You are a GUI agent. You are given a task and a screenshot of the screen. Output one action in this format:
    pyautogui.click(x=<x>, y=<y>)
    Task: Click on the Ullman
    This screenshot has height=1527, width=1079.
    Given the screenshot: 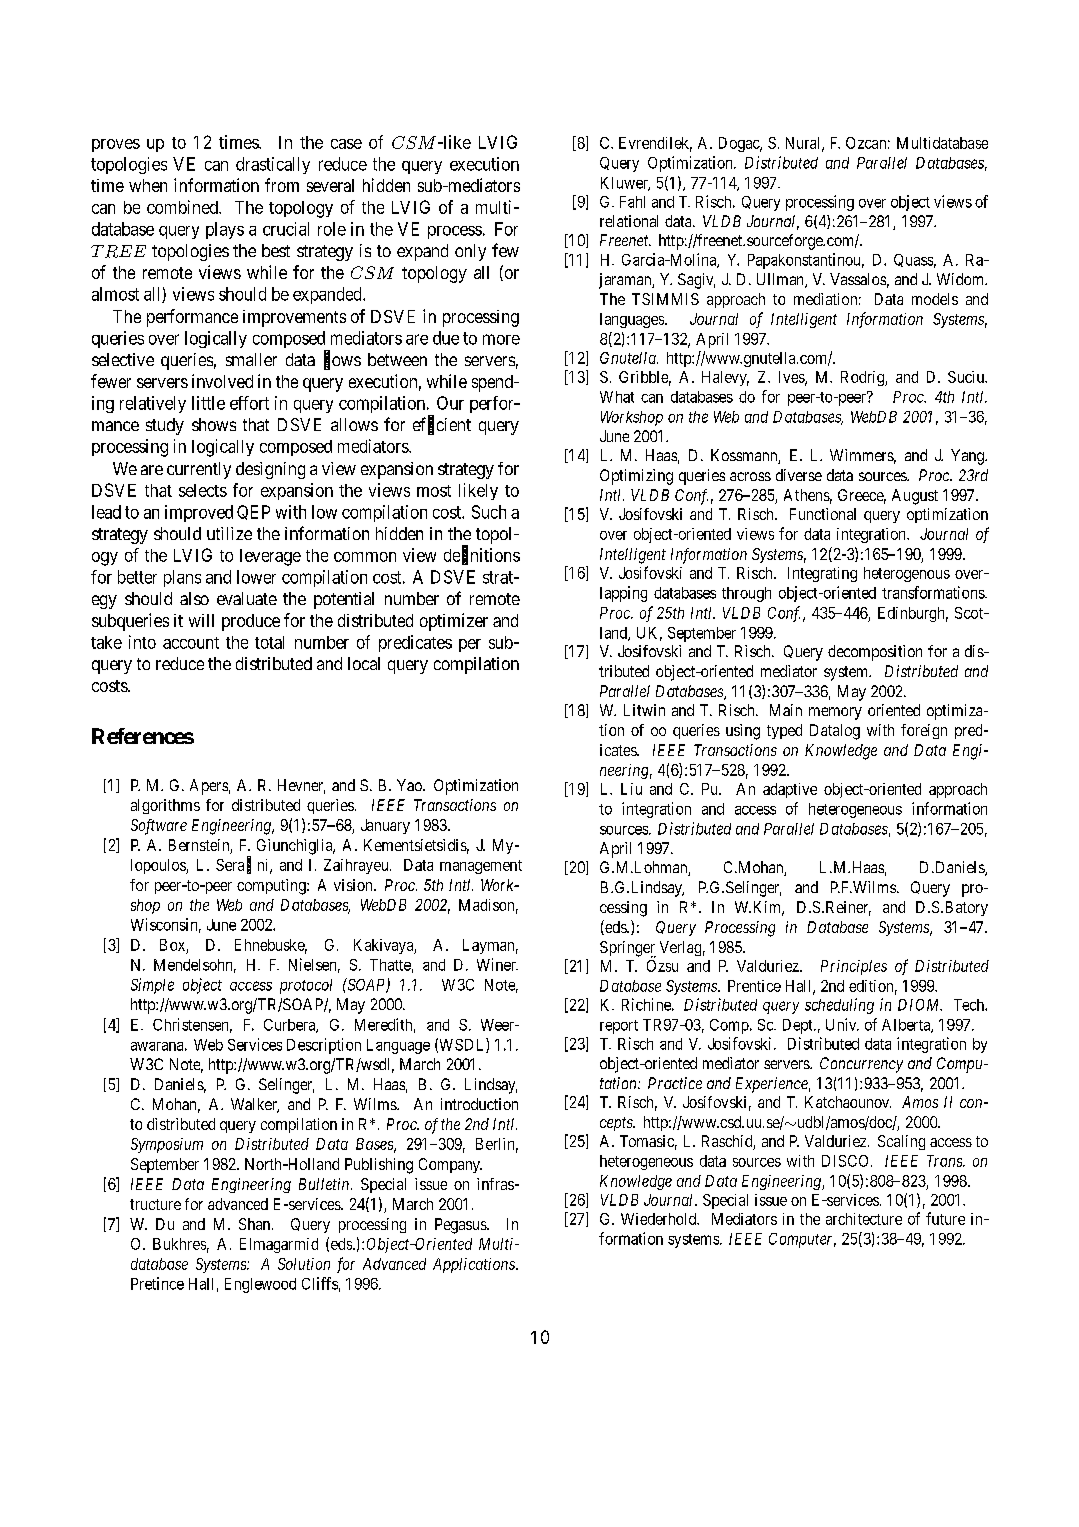 What is the action you would take?
    pyautogui.click(x=781, y=280)
